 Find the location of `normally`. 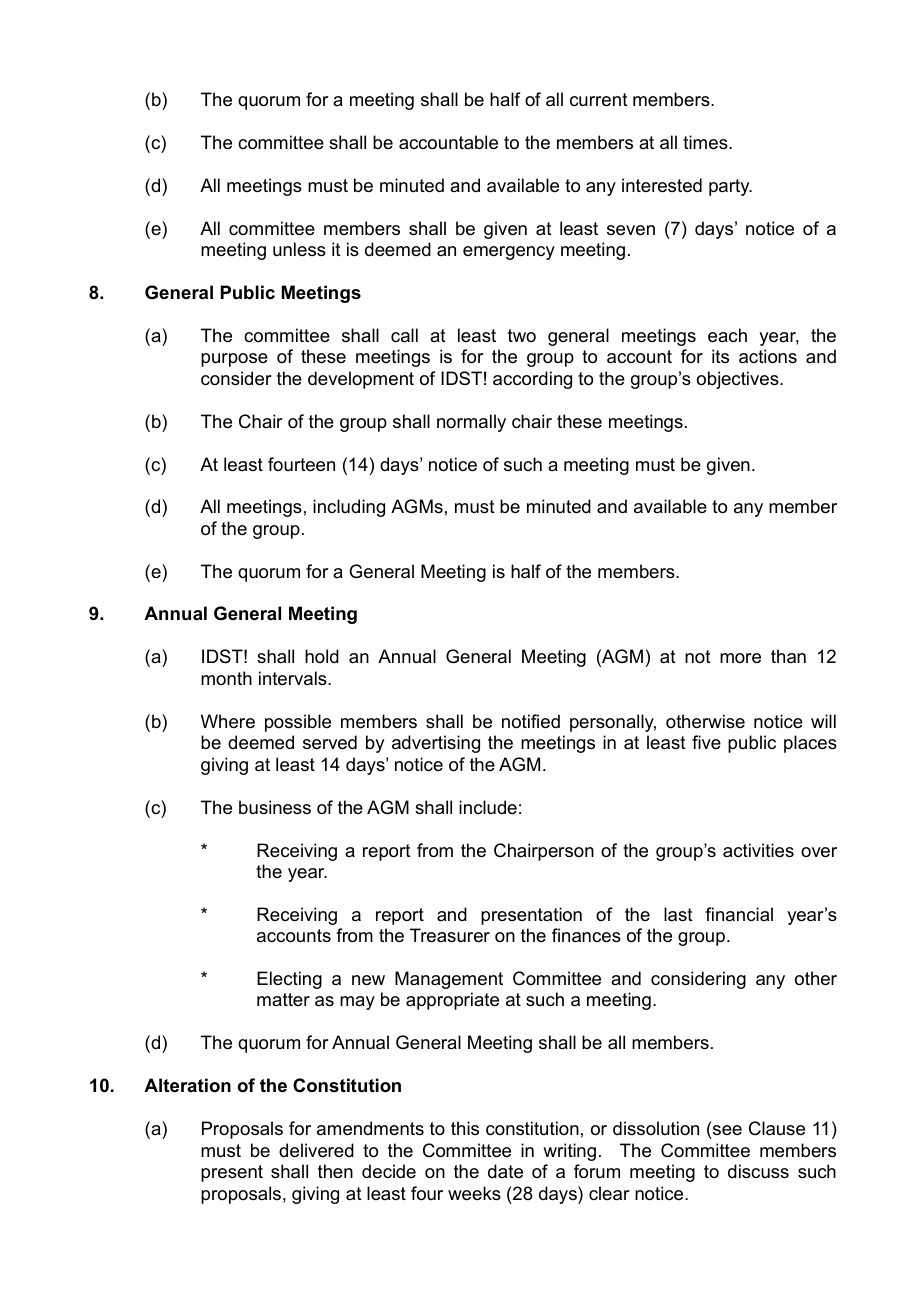

normally is located at coordinates (471, 423).
